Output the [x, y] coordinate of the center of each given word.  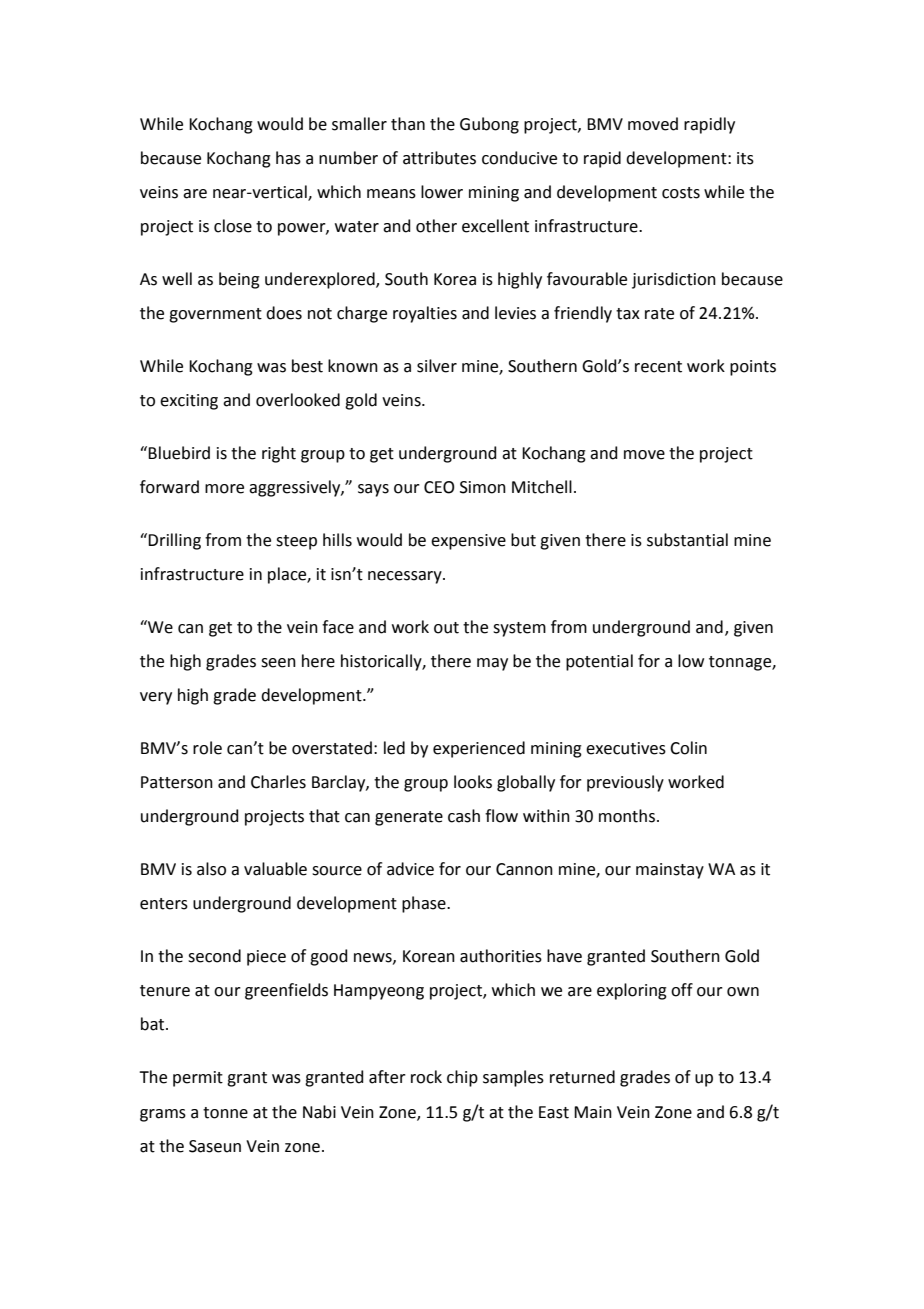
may [492, 664]
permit [198, 1079]
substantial [687, 540]
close [233, 226]
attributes [439, 158]
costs [681, 193]
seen [278, 663]
